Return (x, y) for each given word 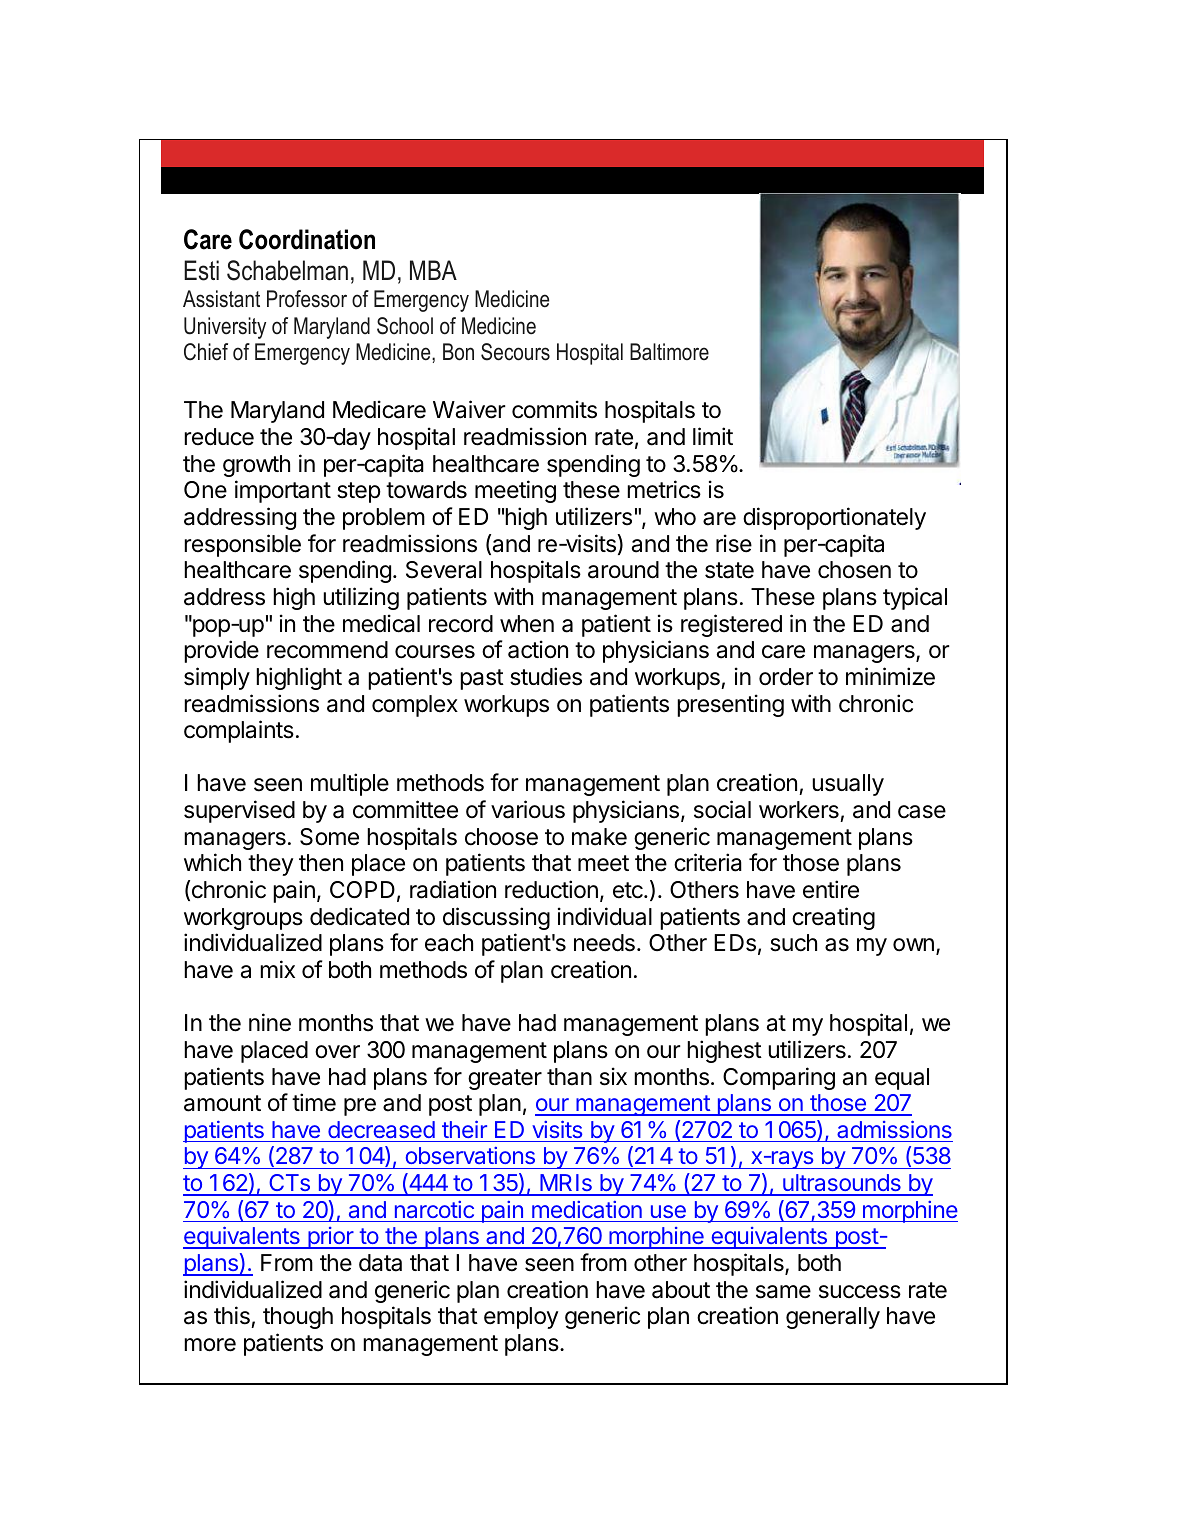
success (860, 1292)
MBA (433, 270)
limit (713, 436)
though (298, 1318)
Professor (307, 299)
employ (521, 1318)
